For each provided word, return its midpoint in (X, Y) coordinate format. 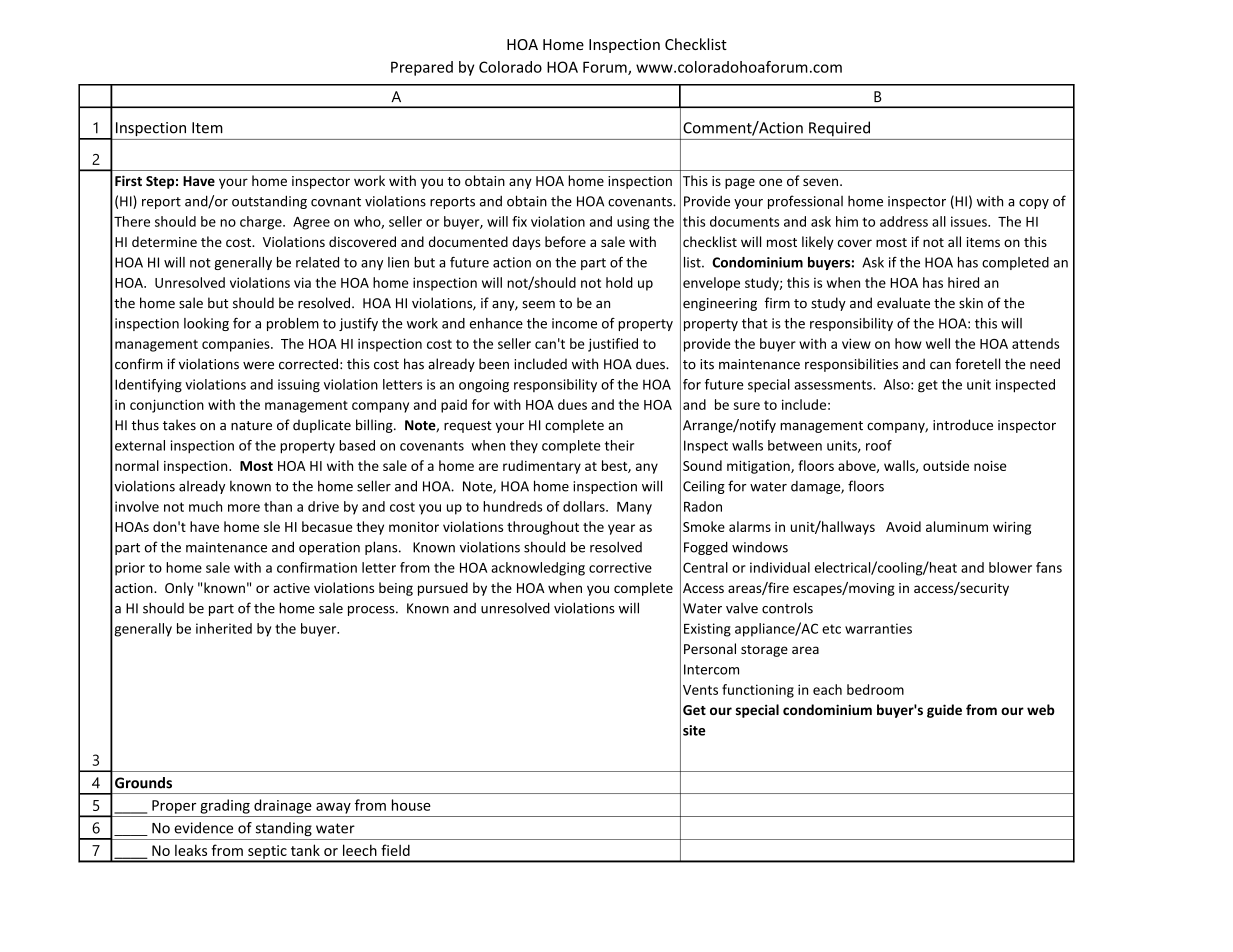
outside (946, 465)
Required (839, 129)
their (619, 445)
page (740, 183)
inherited (224, 628)
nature (251, 426)
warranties (878, 628)
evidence (203, 828)
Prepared (422, 68)
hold (619, 282)
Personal (710, 648)
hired (963, 282)
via (302, 282)
